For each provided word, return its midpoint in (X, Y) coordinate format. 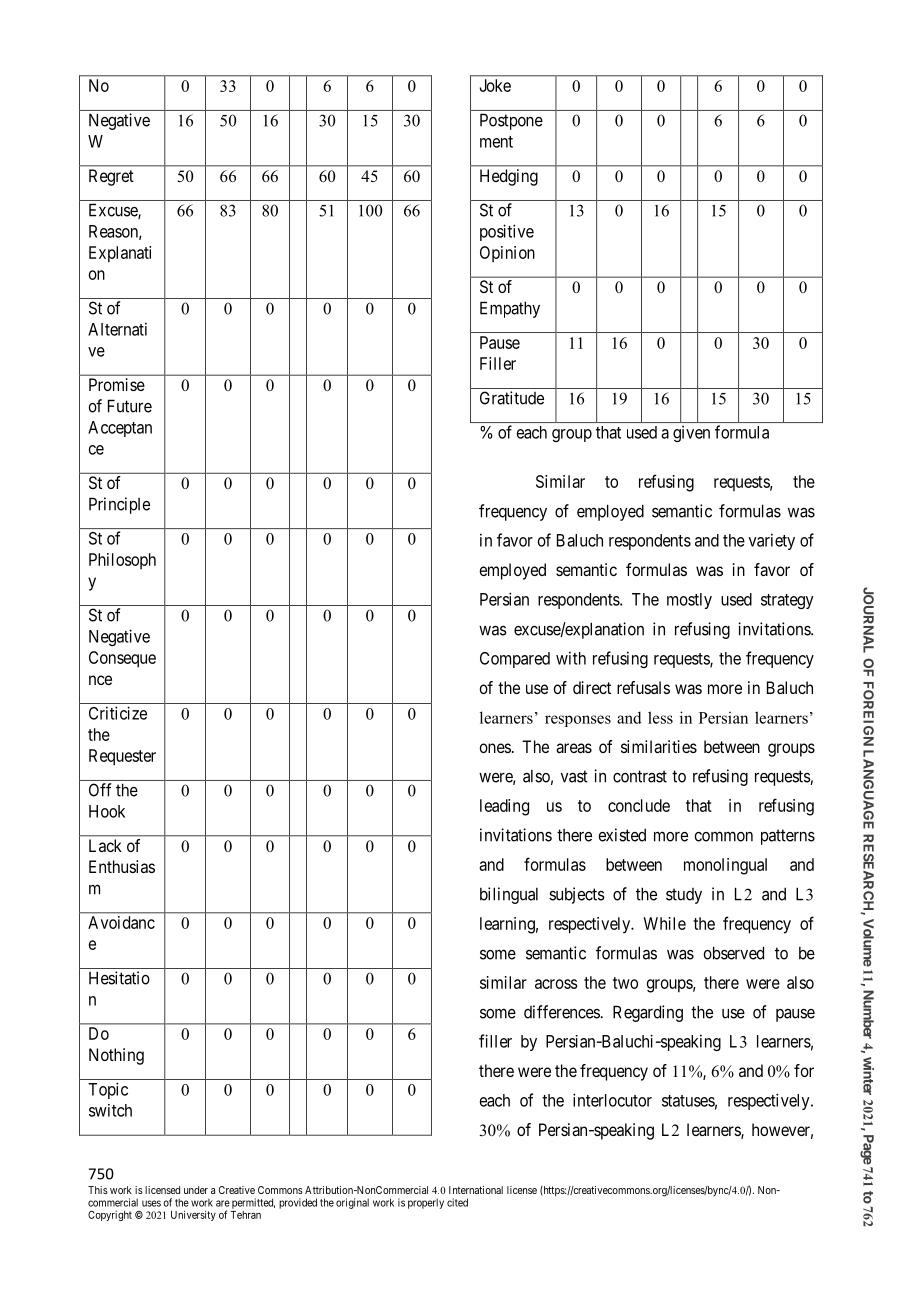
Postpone (511, 121)
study (684, 896)
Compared (515, 660)
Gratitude (512, 398)
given (691, 434)
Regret (111, 177)
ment (496, 142)
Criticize (118, 713)
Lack (105, 845)
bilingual (509, 895)
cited (457, 1202)
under (196, 1190)
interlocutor (612, 1100)
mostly (689, 601)
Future (130, 406)
